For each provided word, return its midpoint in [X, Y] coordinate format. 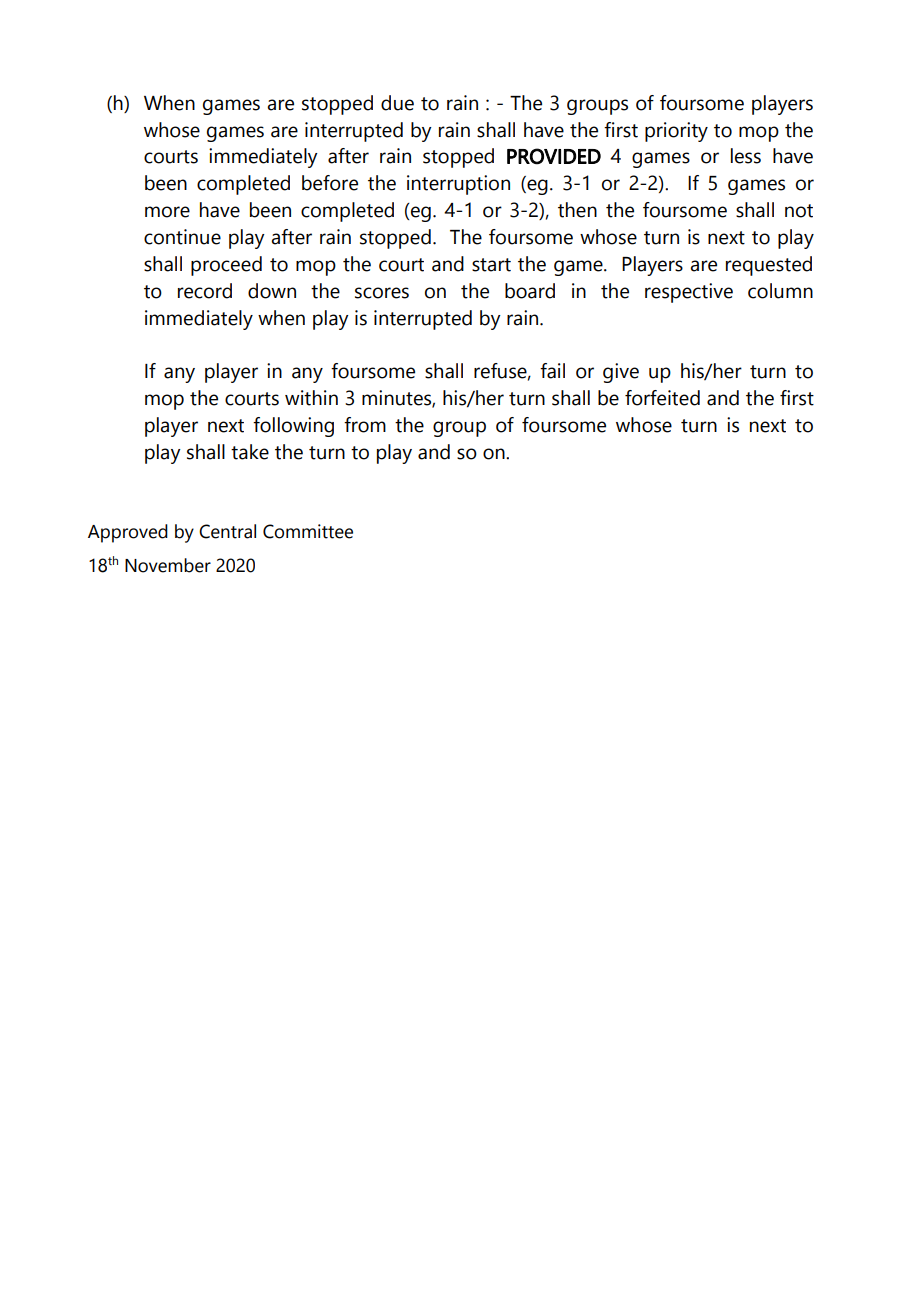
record [205, 291]
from [365, 425]
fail [552, 371]
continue [182, 237]
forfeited [662, 398]
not [799, 211]
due [397, 103]
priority [676, 132]
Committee [308, 531]
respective [689, 293]
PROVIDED [554, 156]
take [250, 452]
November [168, 565]
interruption [458, 185]
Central [227, 531]
